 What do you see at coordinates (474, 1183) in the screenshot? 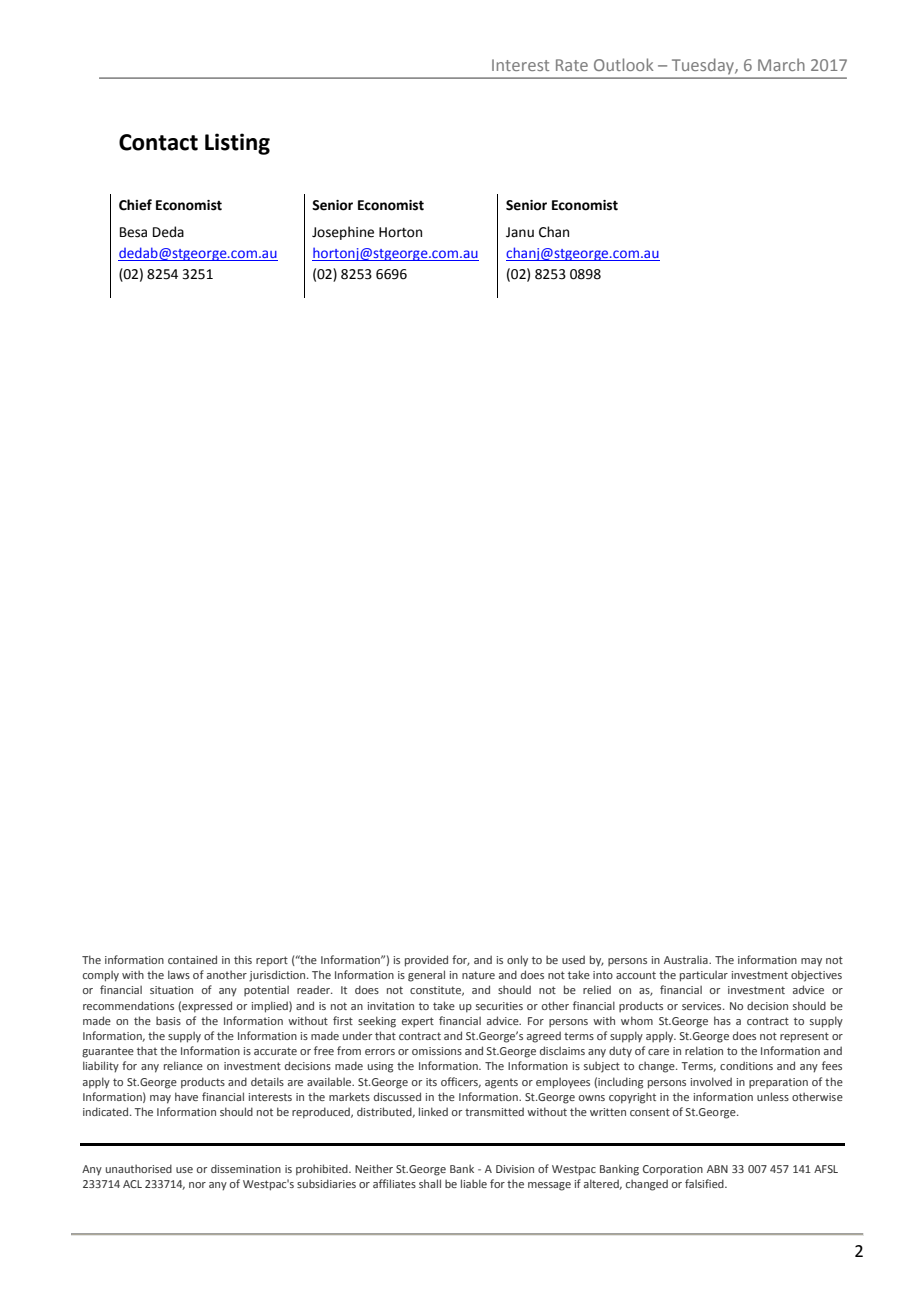
I see `liable` at bounding box center [474, 1183].
